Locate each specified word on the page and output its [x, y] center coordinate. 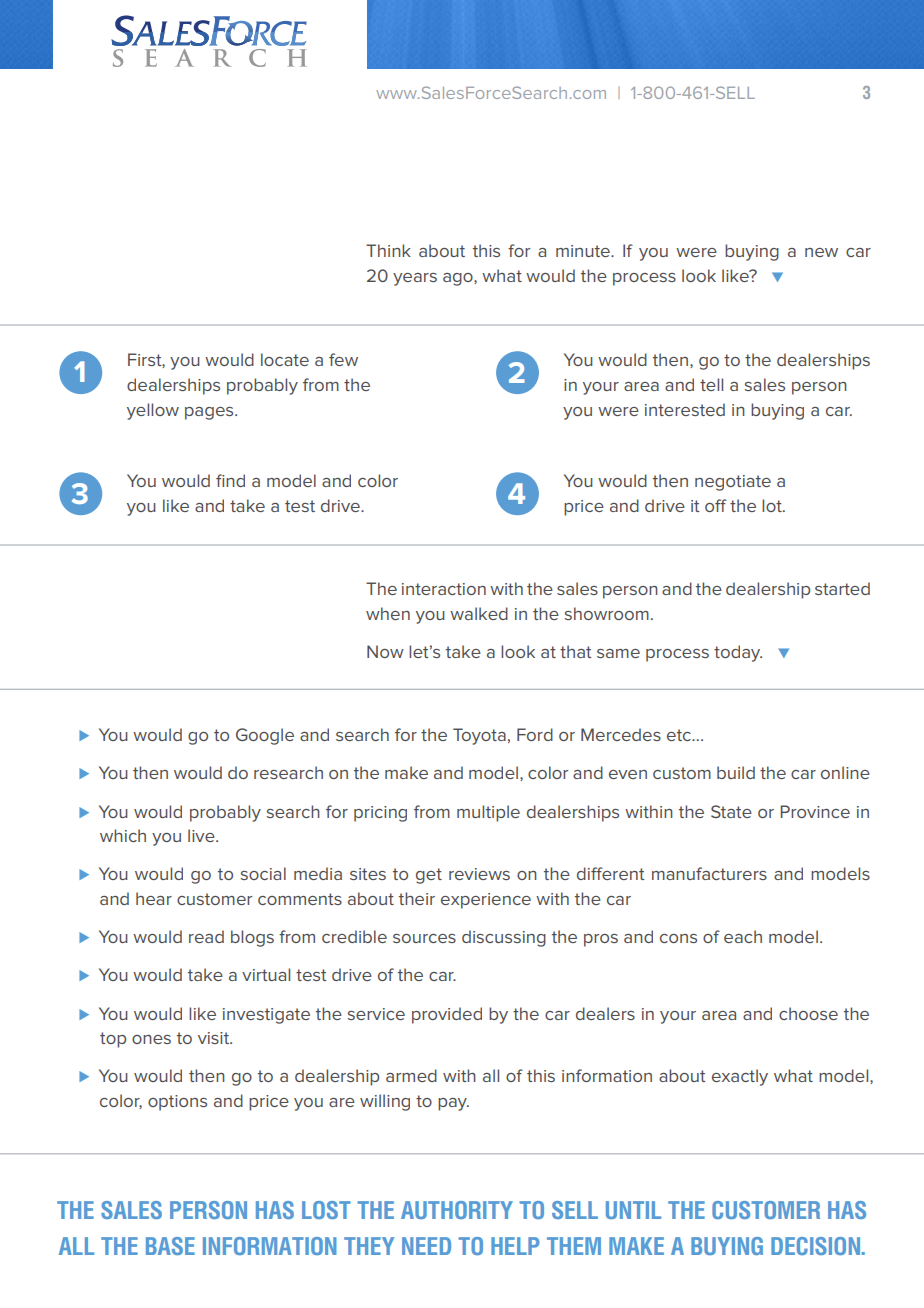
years [415, 279]
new [821, 252]
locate [285, 359]
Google [265, 736]
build [736, 772]
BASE [170, 1246]
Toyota [479, 736]
